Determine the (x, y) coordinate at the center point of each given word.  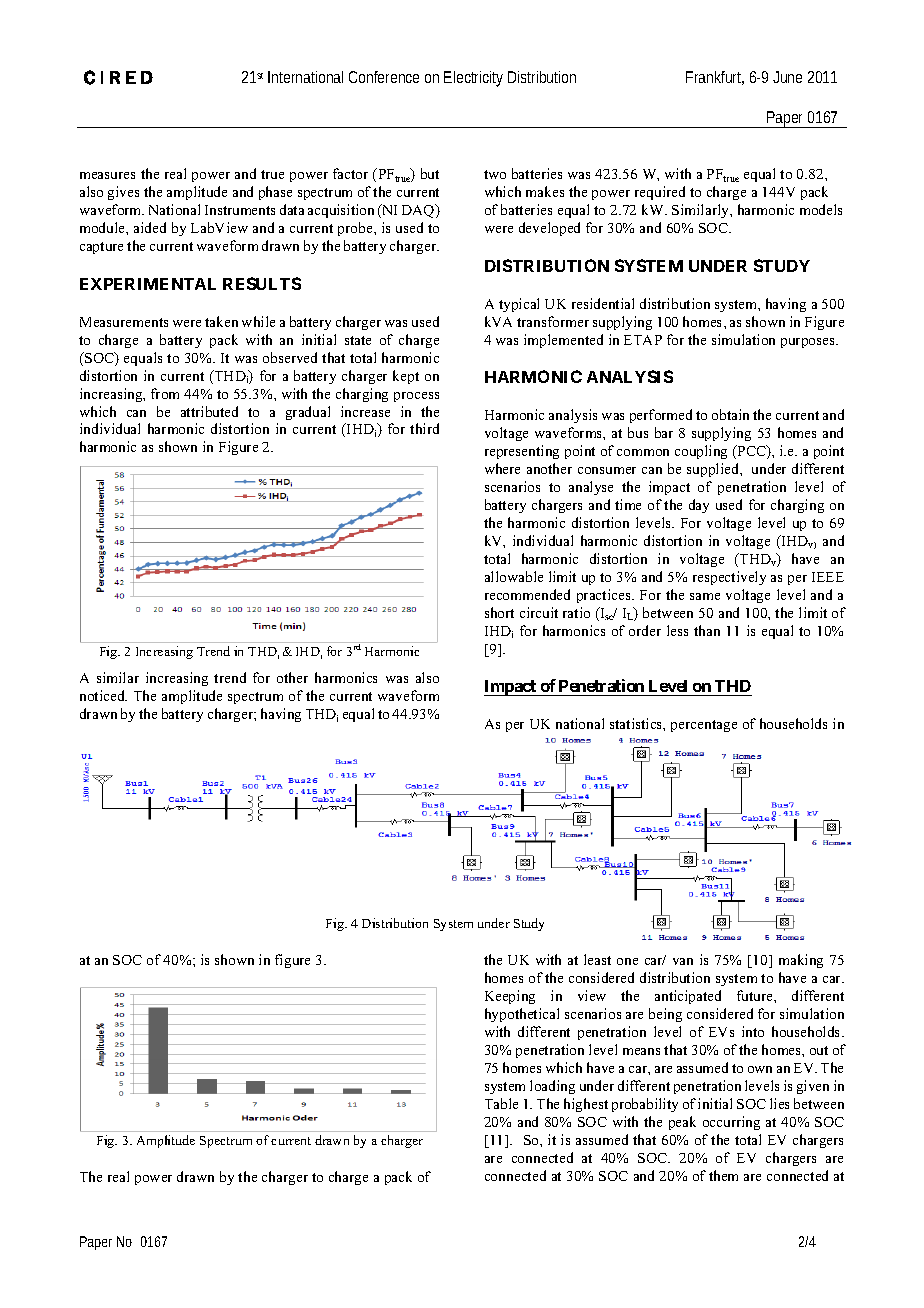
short (499, 612)
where (502, 468)
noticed (103, 695)
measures (107, 175)
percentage (704, 726)
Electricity (473, 79)
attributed (209, 411)
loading (552, 1087)
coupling (701, 452)
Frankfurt (715, 78)
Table (501, 1103)
